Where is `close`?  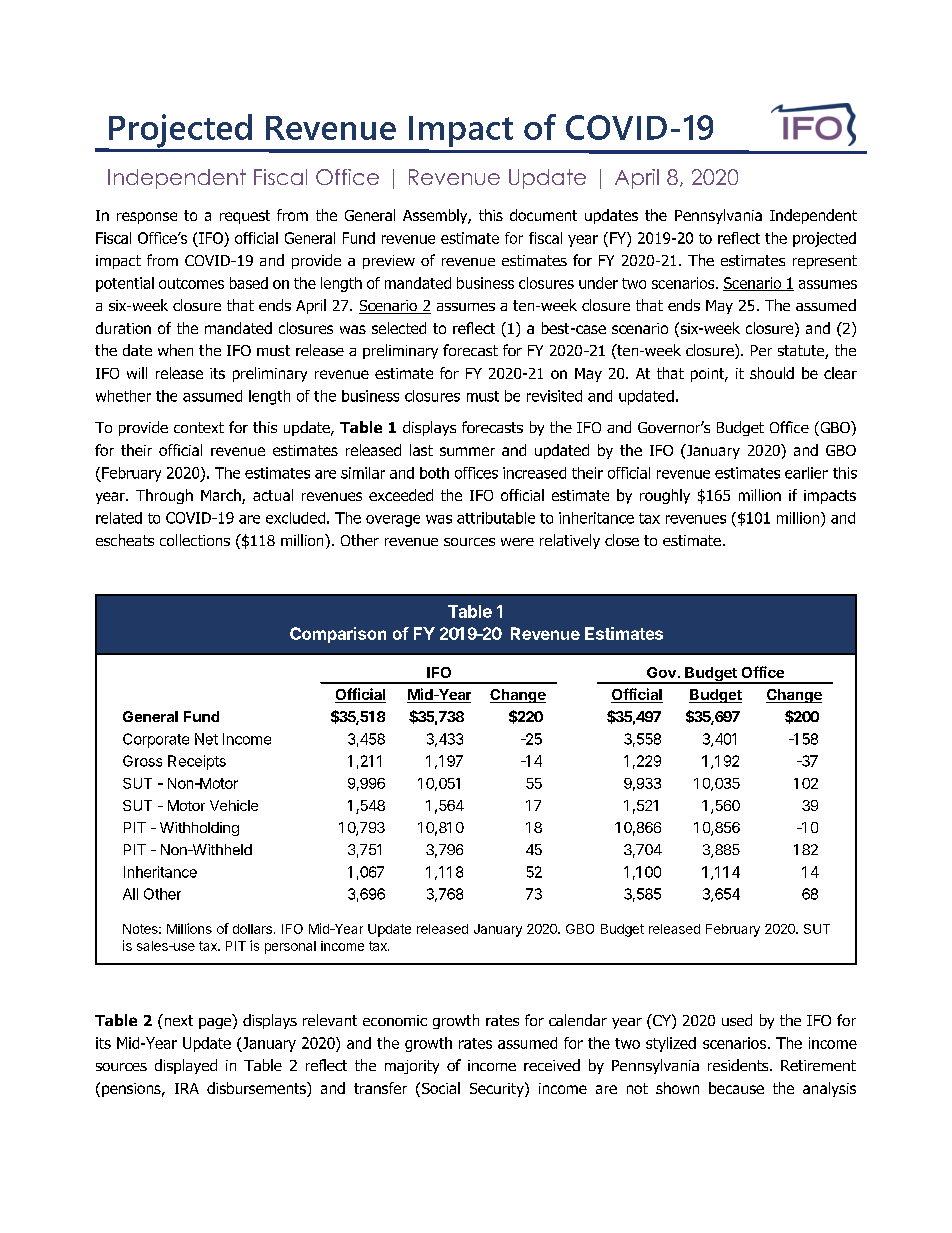
close is located at coordinates (622, 540).
